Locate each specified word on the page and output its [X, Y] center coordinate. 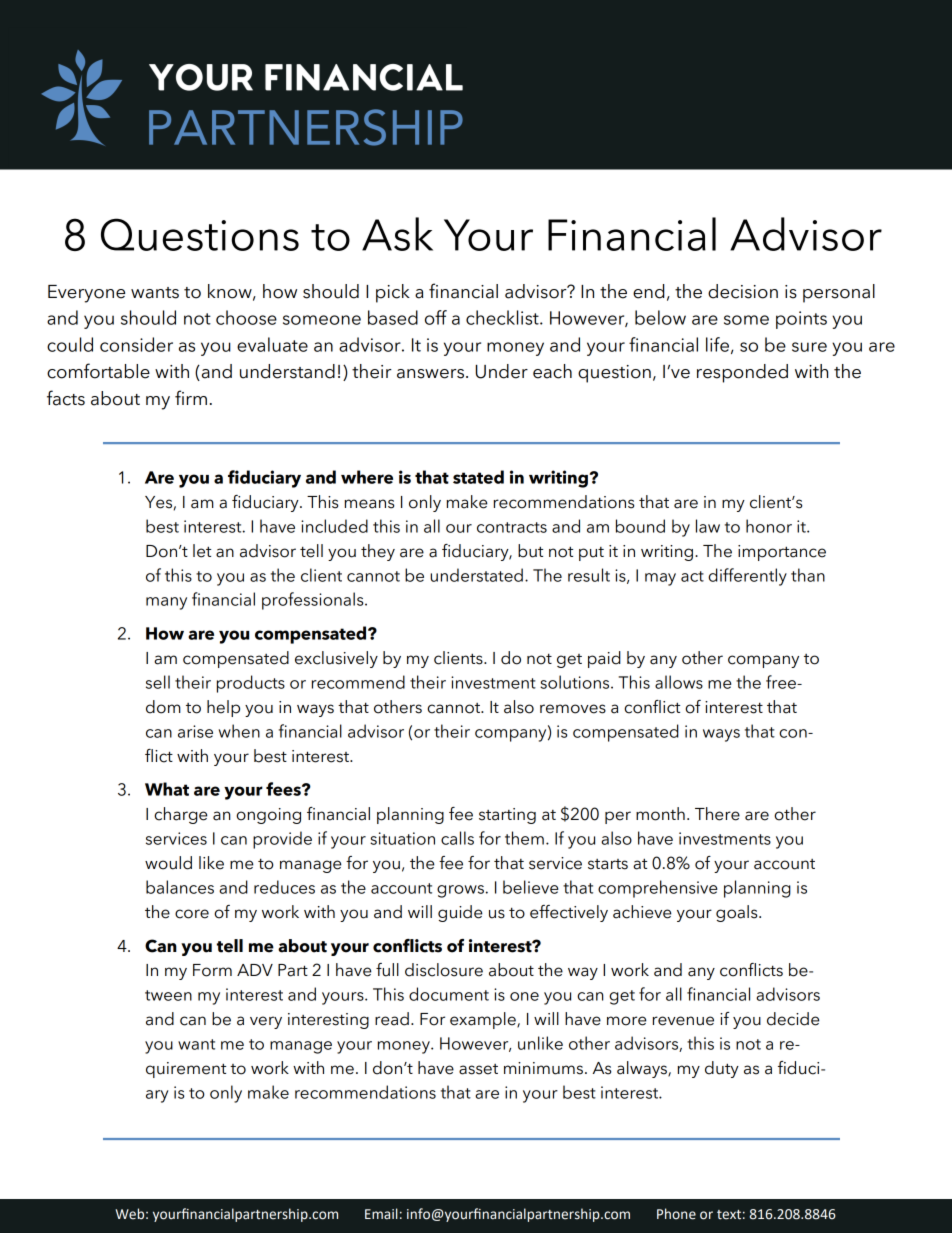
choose [246, 317]
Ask [397, 234]
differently [747, 577]
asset [478, 1069]
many [166, 603]
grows [460, 891]
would [168, 863]
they [378, 552]
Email [381, 1213]
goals [738, 913]
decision [743, 291]
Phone [676, 1214]
